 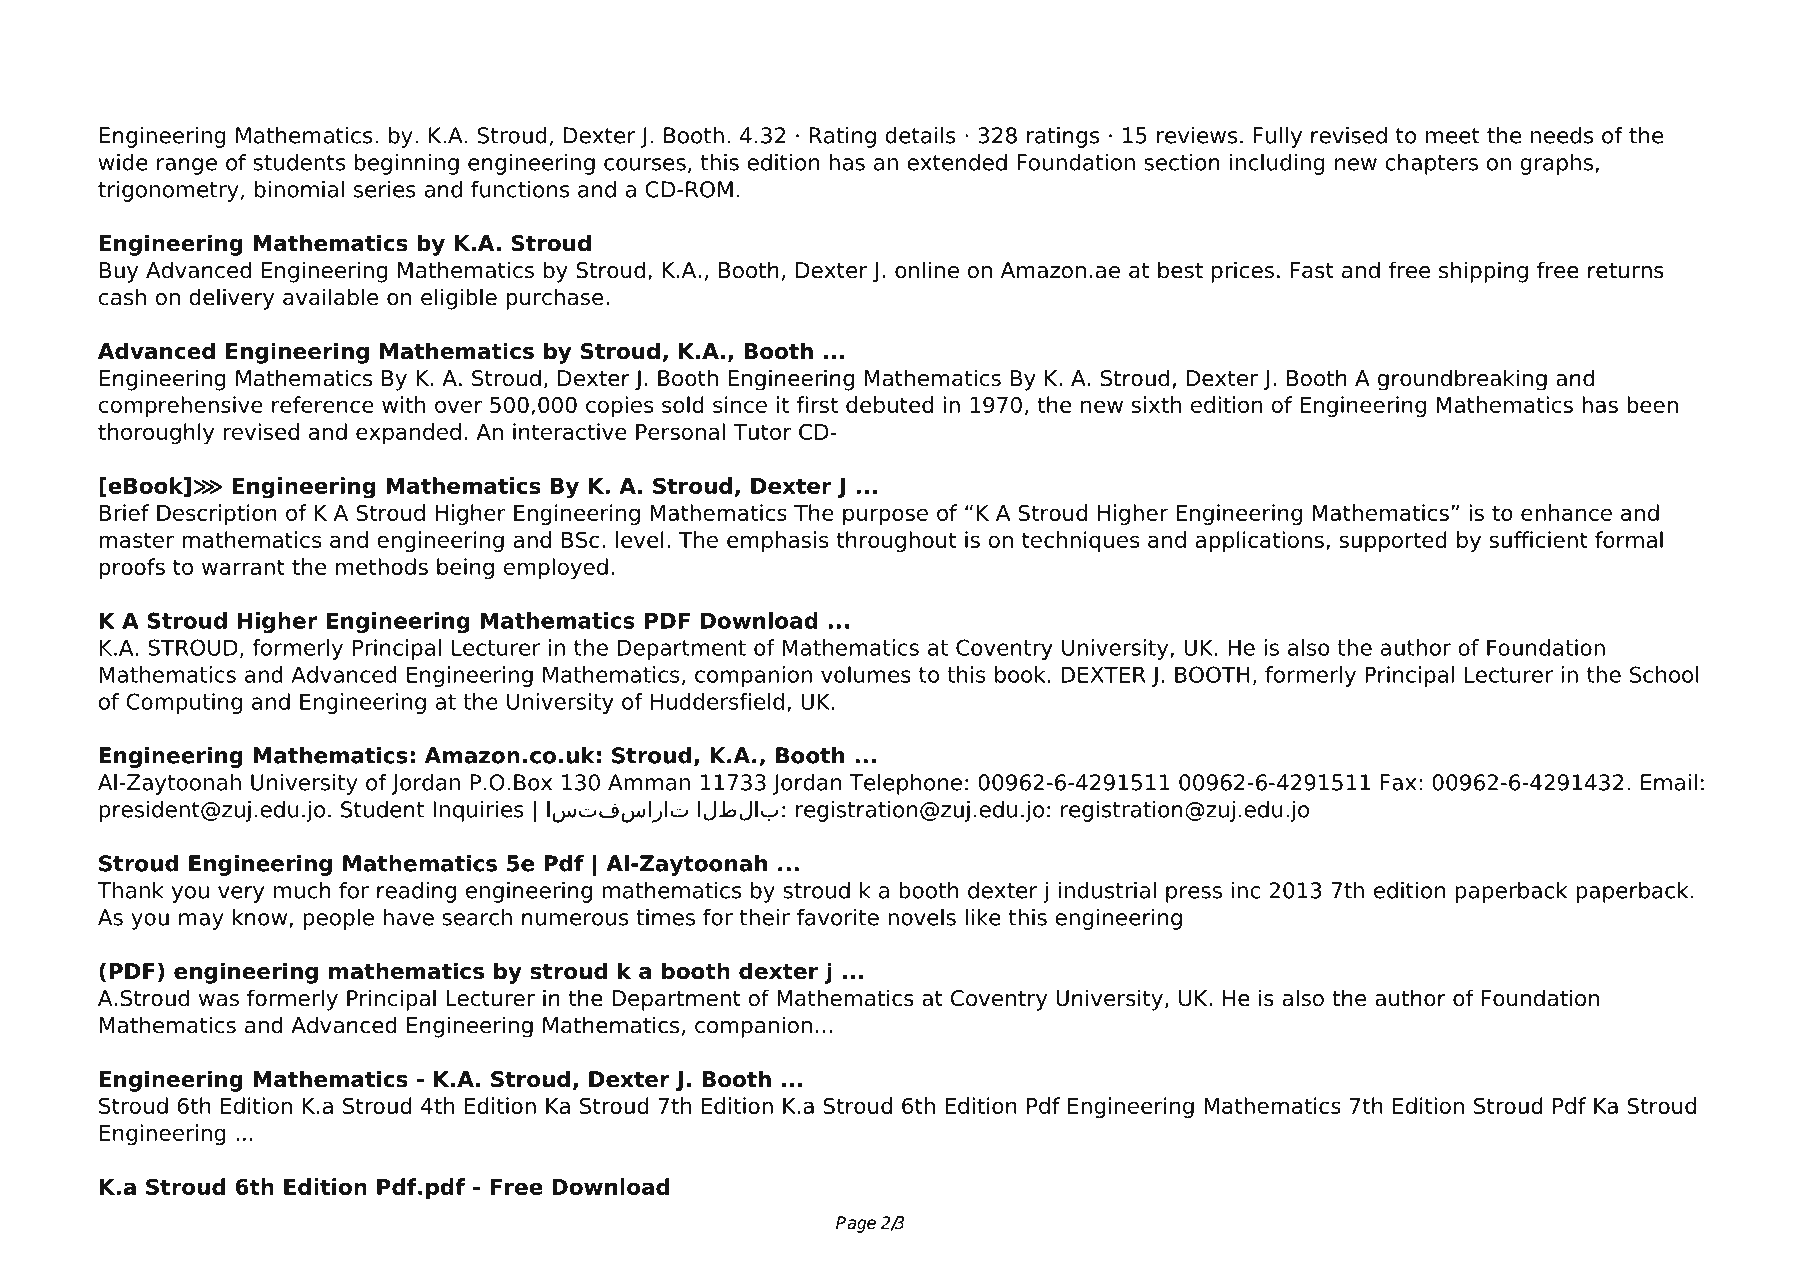 I want to click on purpose, so click(x=885, y=517).
